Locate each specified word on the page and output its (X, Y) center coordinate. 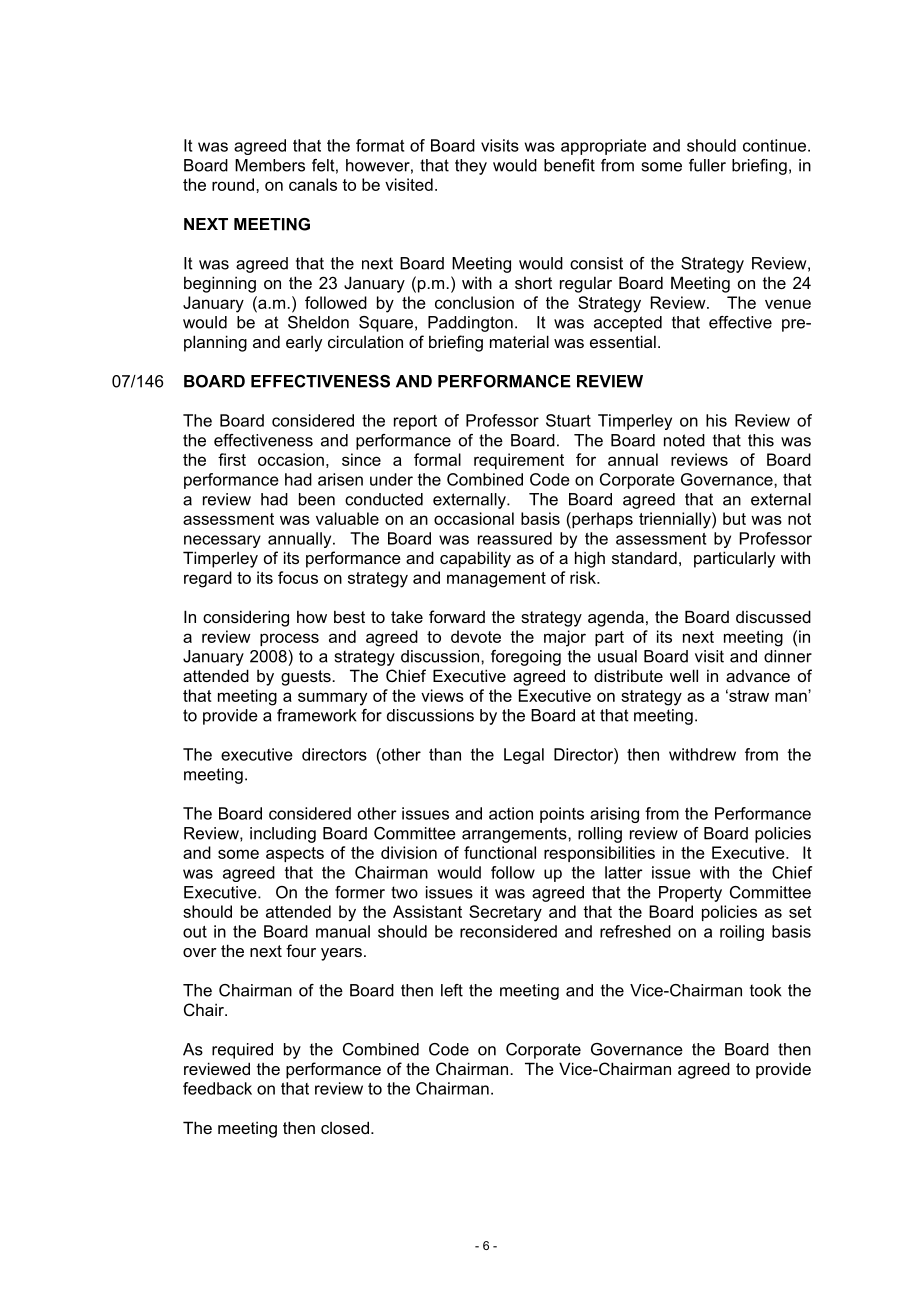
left (452, 990)
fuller (707, 165)
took (766, 990)
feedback (217, 1088)
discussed (773, 616)
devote (476, 636)
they (471, 167)
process (289, 639)
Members (270, 165)
